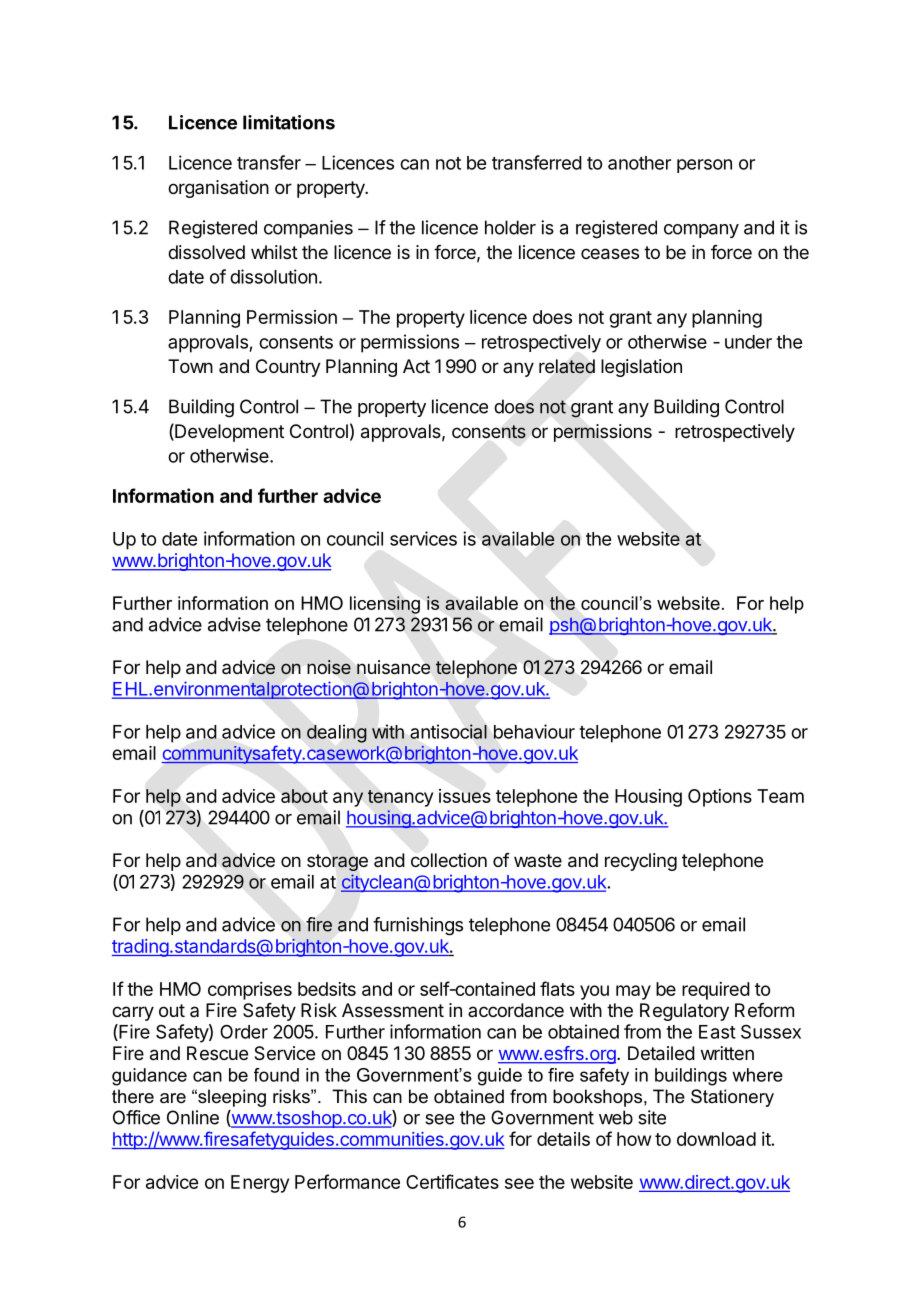 The image size is (924, 1308). I want to click on organisation, so click(218, 189).
